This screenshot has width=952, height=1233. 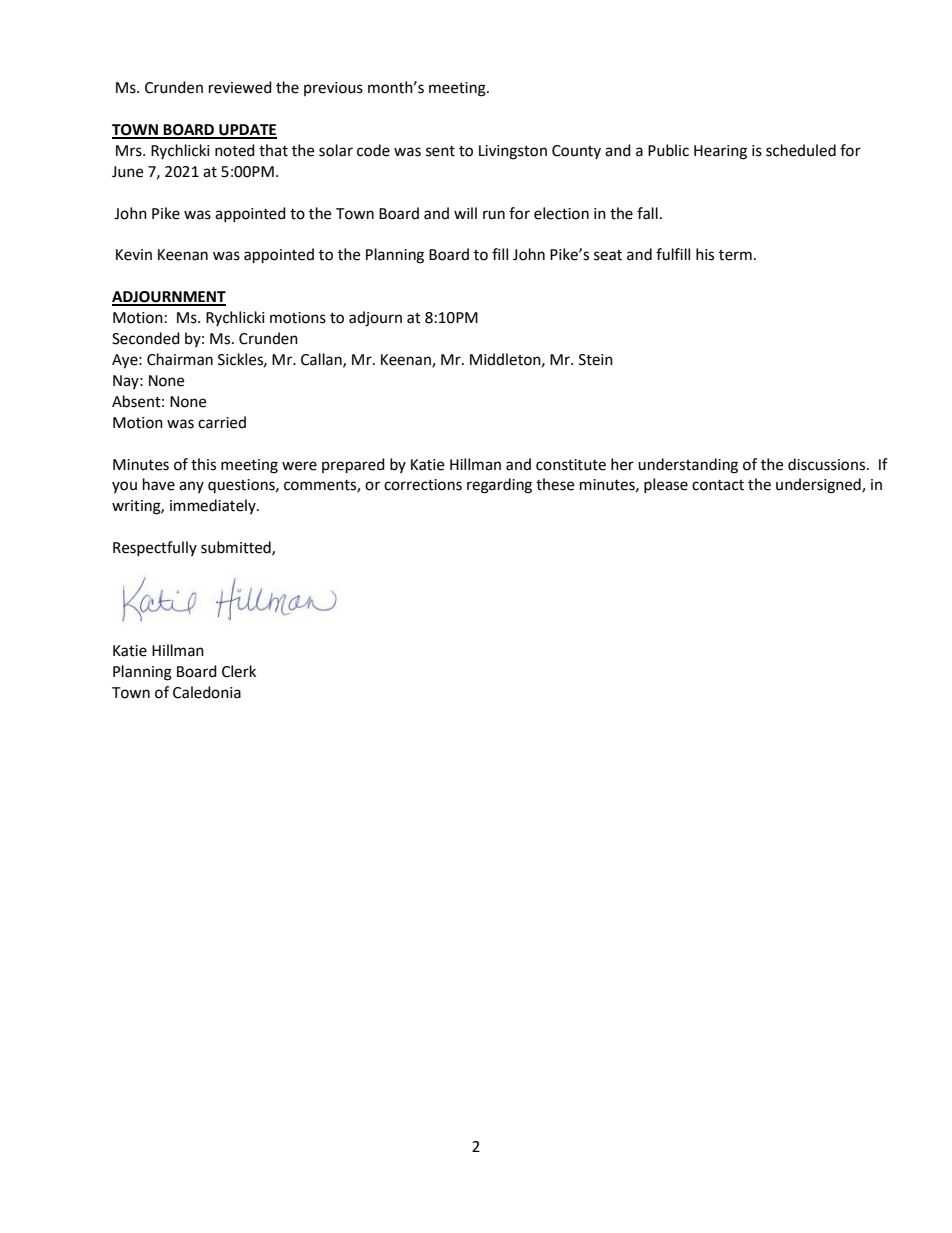 I want to click on reviewed, so click(x=240, y=87).
